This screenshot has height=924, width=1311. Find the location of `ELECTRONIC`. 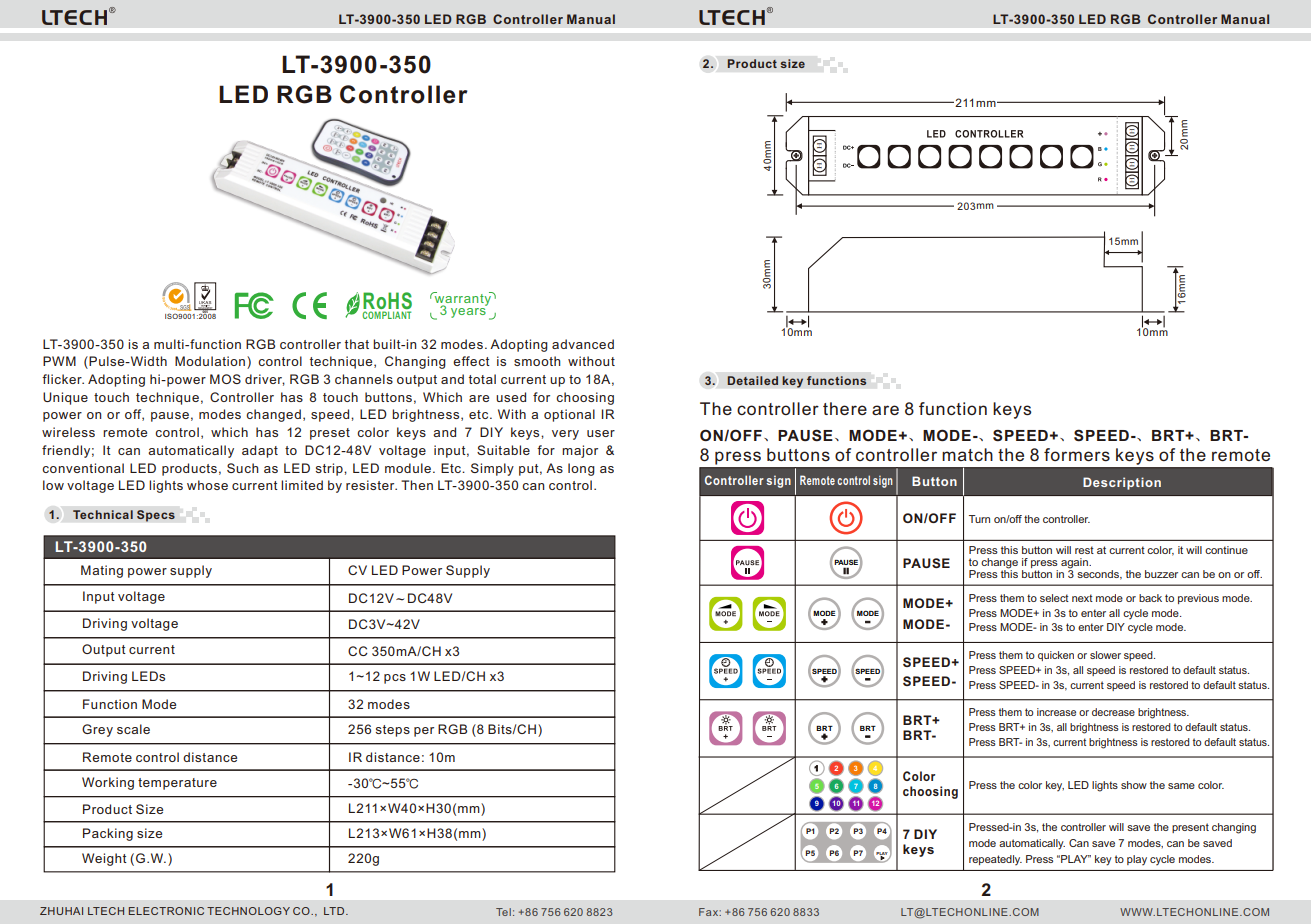

ELECTRONIC is located at coordinates (166, 911).
